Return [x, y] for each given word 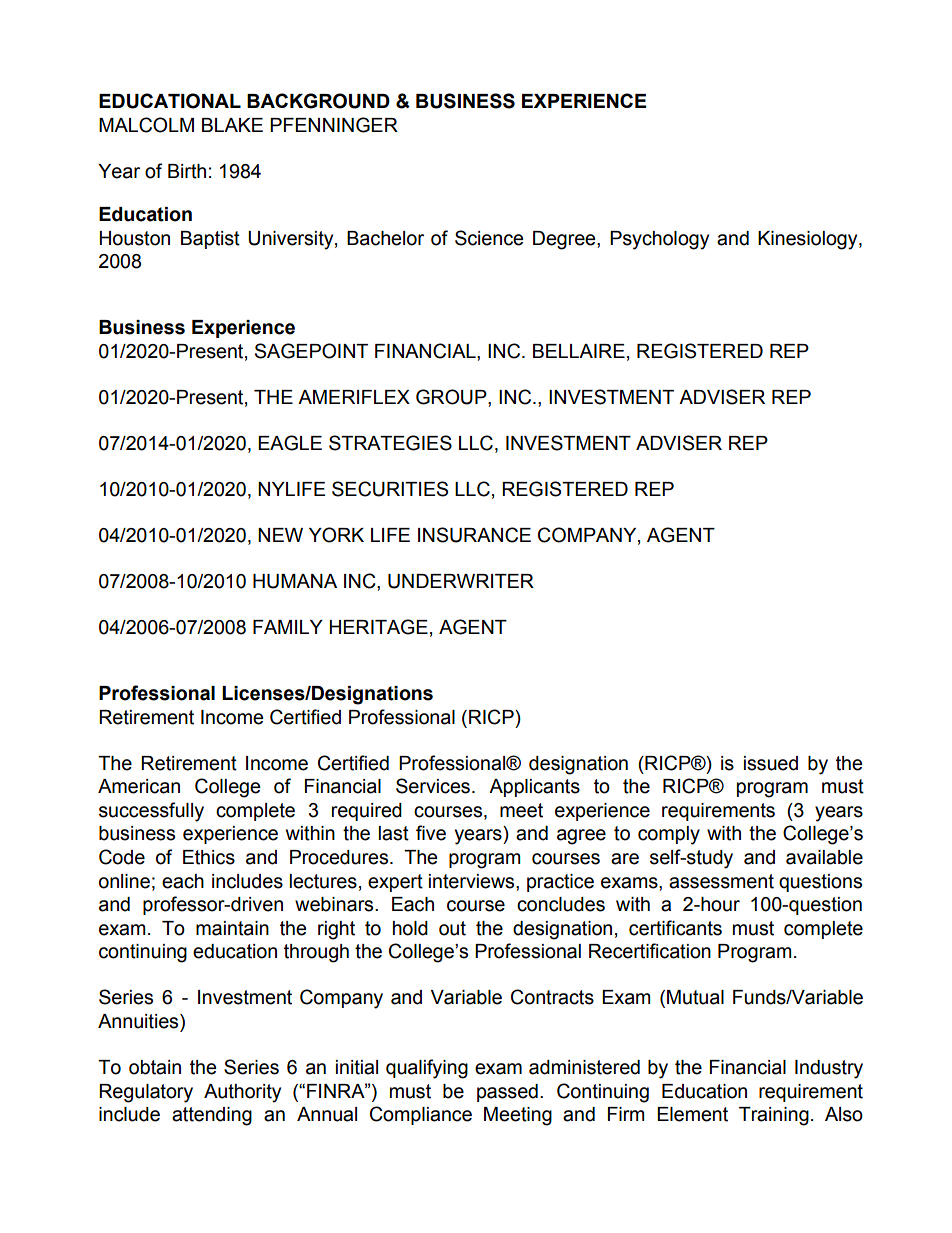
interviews [473, 881]
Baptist [210, 240]
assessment [721, 881]
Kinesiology [809, 240]
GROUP [452, 397]
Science [489, 238]
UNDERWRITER [461, 581]
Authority [242, 1093]
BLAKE [232, 125]
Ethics [209, 857]
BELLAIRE [579, 351]
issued [771, 763]
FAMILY [288, 627]
